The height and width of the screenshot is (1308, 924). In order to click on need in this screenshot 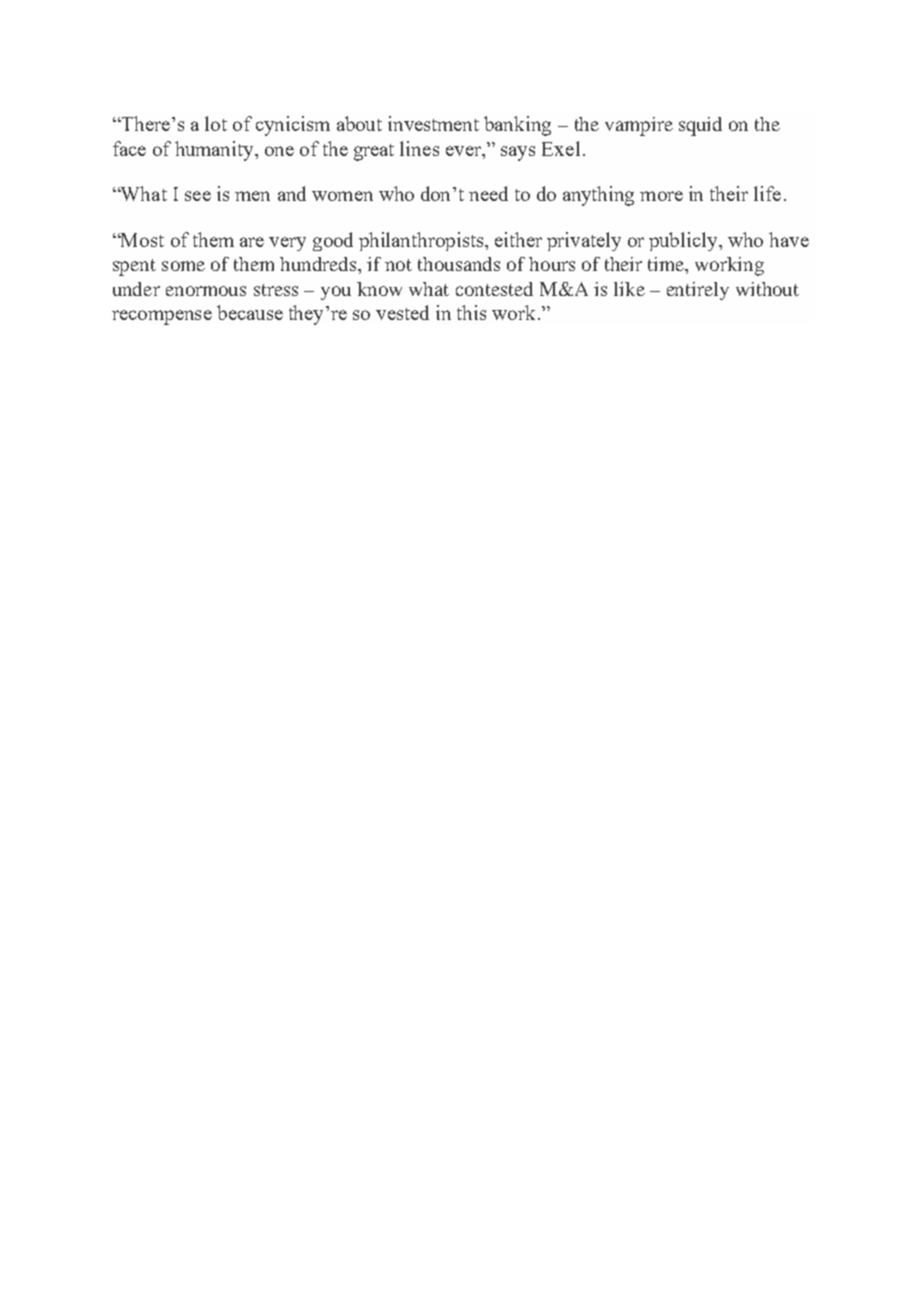, I will do `click(488, 193)`.
